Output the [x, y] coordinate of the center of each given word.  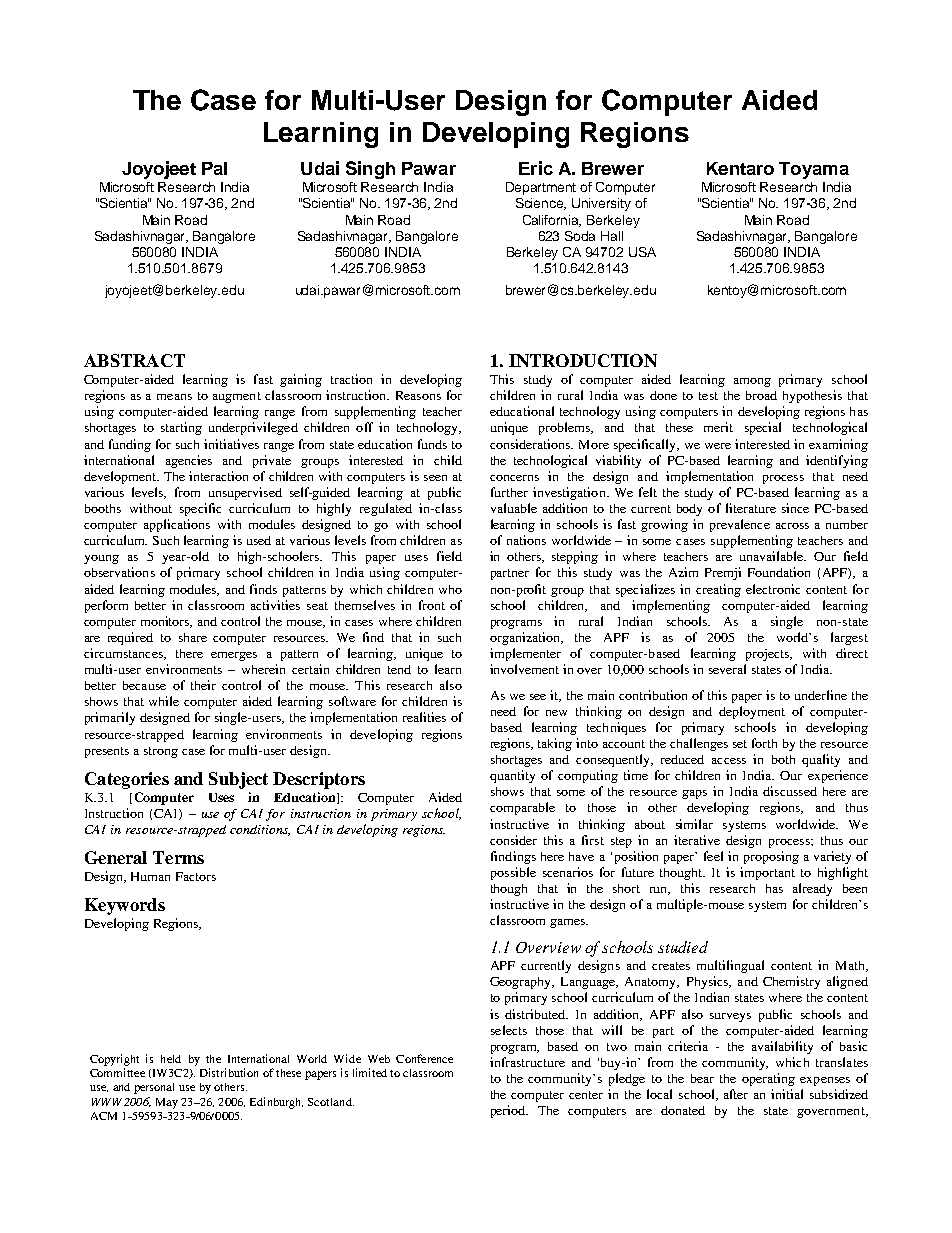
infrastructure [527, 1062]
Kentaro [740, 168]
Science [541, 204]
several [727, 669]
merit [718, 427]
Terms [178, 857]
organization [526, 638]
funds [432, 444]
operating [768, 1079]
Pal [214, 168]
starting [181, 428]
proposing [771, 857]
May [167, 1103]
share [193, 637]
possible [513, 873]
